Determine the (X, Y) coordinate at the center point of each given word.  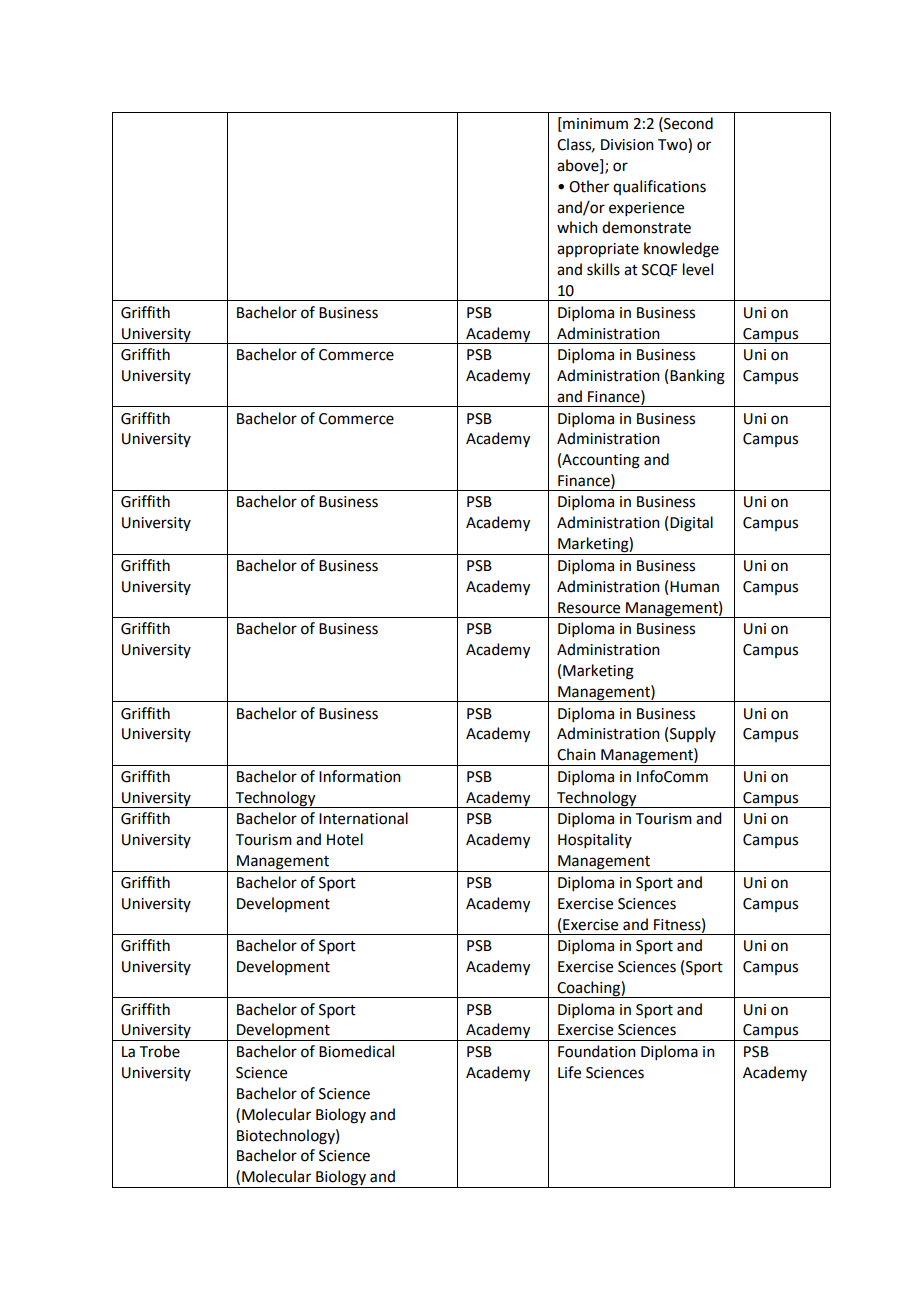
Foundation (597, 1051)
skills (603, 269)
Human (694, 587)
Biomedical (356, 1051)
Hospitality (595, 840)
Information (360, 776)
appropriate (598, 250)
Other (589, 186)
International (363, 818)
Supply (693, 734)
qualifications (659, 187)
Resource (589, 608)
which (577, 227)
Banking (697, 377)
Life (569, 1072)
